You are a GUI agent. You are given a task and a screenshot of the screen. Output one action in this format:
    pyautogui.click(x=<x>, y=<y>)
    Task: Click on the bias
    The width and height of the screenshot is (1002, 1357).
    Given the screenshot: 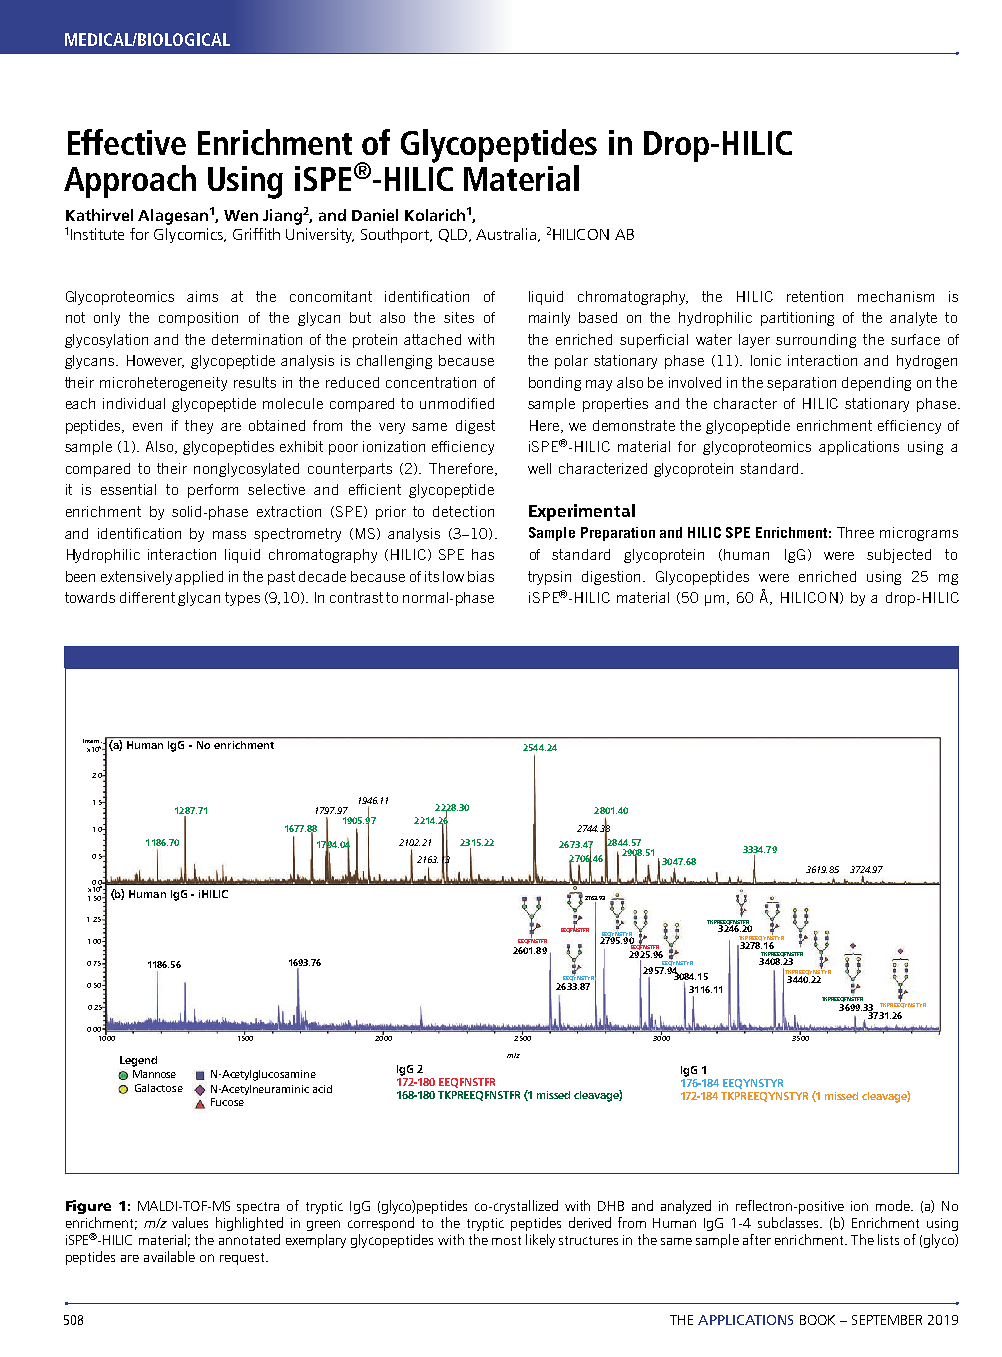 What is the action you would take?
    pyautogui.click(x=481, y=576)
